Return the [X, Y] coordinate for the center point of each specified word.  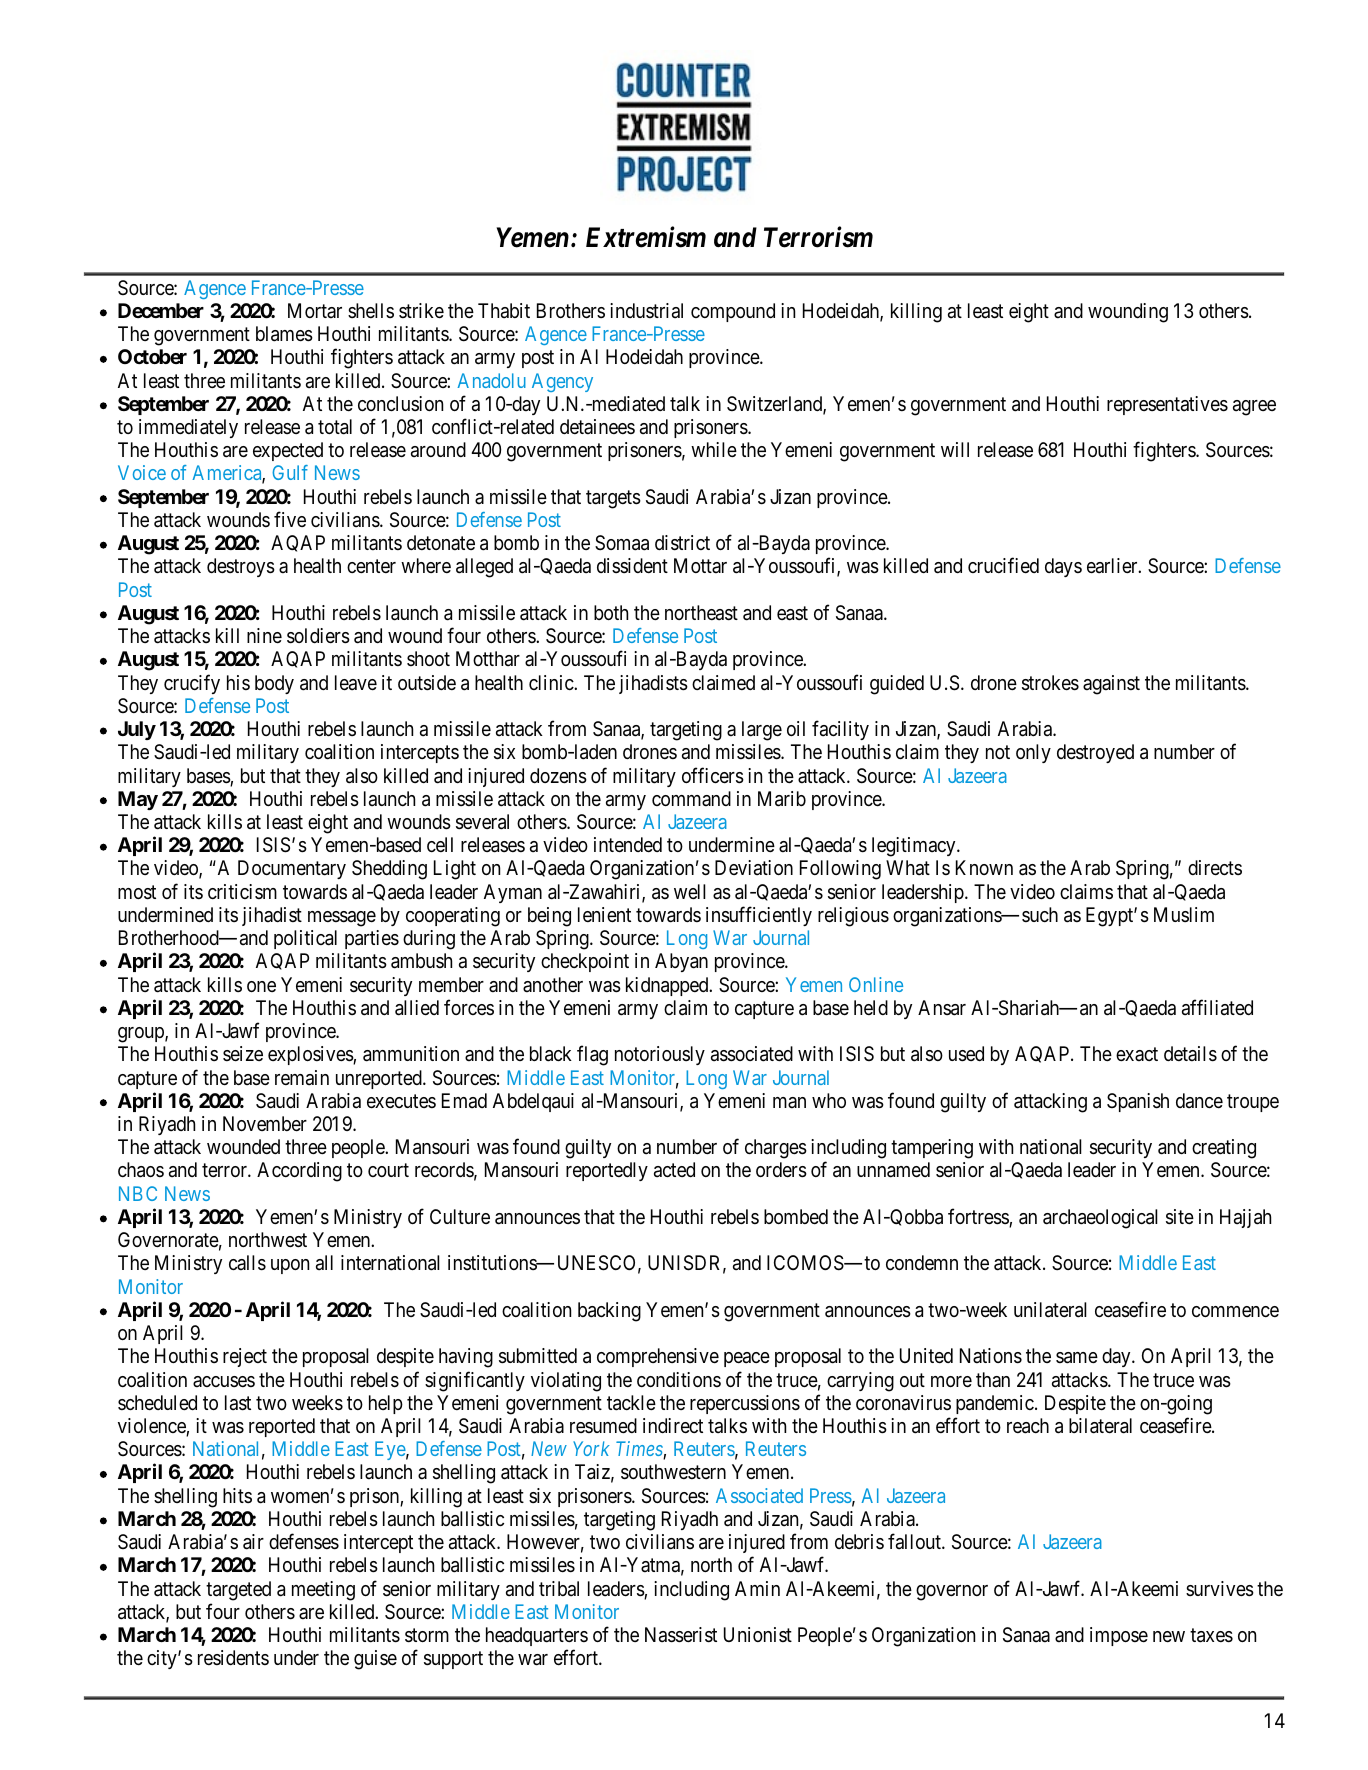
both [611, 612]
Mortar [315, 310]
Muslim [1184, 914]
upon [290, 1266]
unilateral [1050, 1310]
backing [609, 1312]
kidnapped [668, 986]
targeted [238, 1591]
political [305, 939]
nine [264, 636]
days [1063, 567]
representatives [1167, 405]
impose [1119, 1636]
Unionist [758, 1634]
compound [733, 312]
